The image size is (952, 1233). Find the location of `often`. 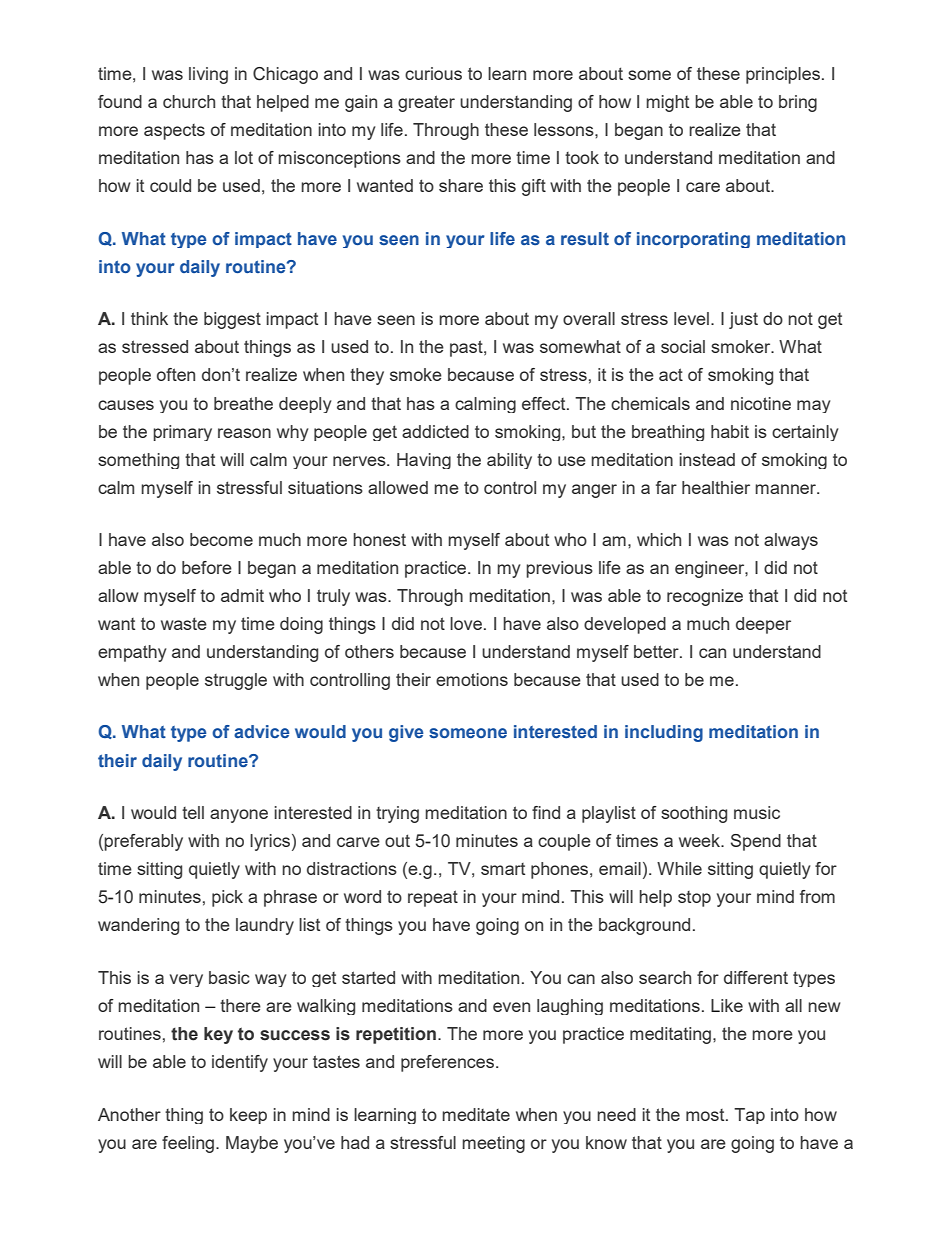

often is located at coordinates (176, 374).
